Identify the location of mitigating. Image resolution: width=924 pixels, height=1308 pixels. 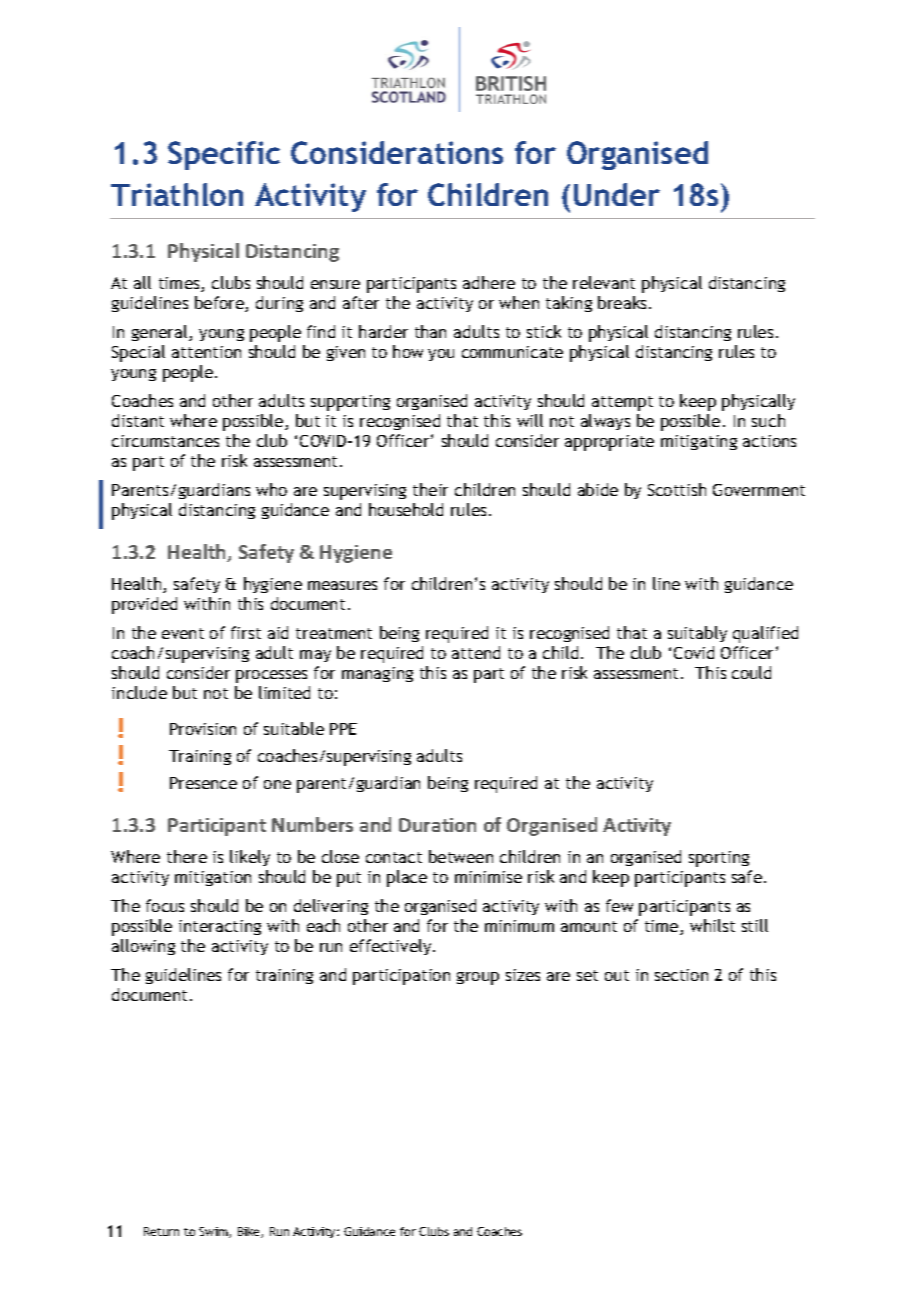
(699, 442).
